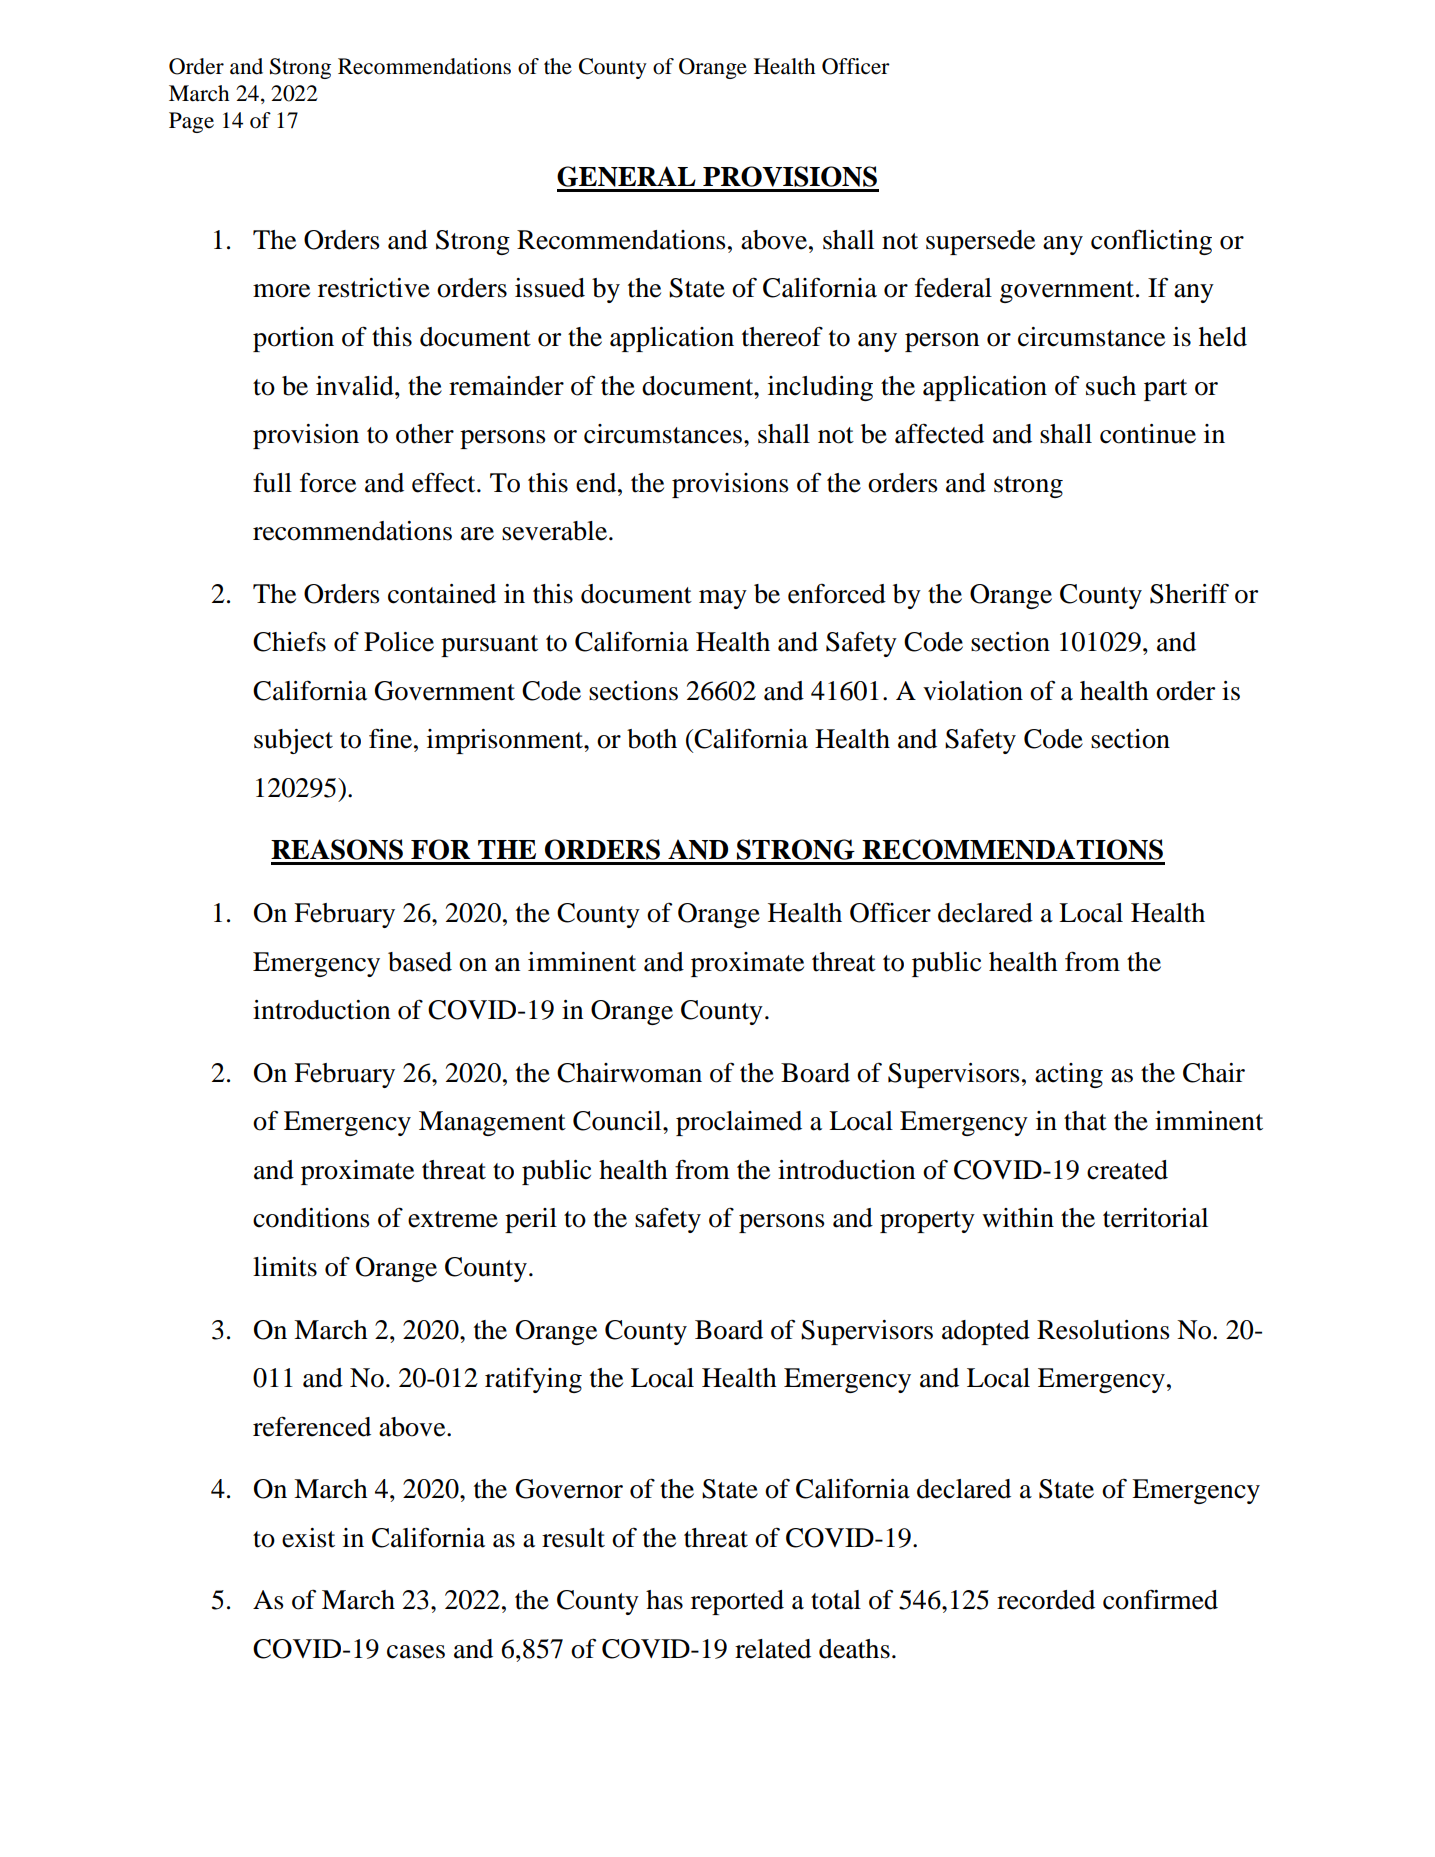 The height and width of the document is (1857, 1435). What do you see at coordinates (420, 962) in the document?
I see `based` at bounding box center [420, 962].
